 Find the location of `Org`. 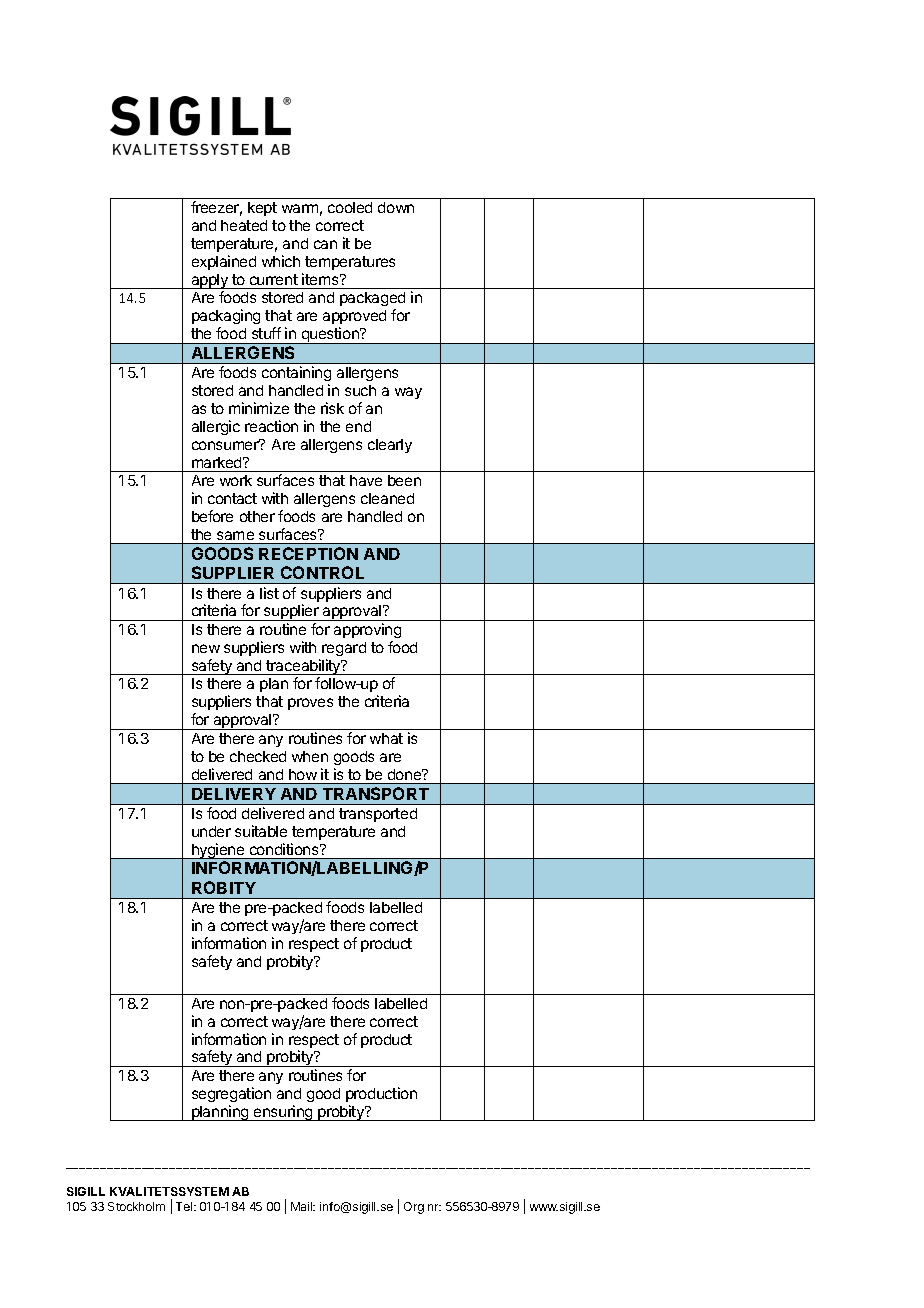

Org is located at coordinates (414, 1208).
